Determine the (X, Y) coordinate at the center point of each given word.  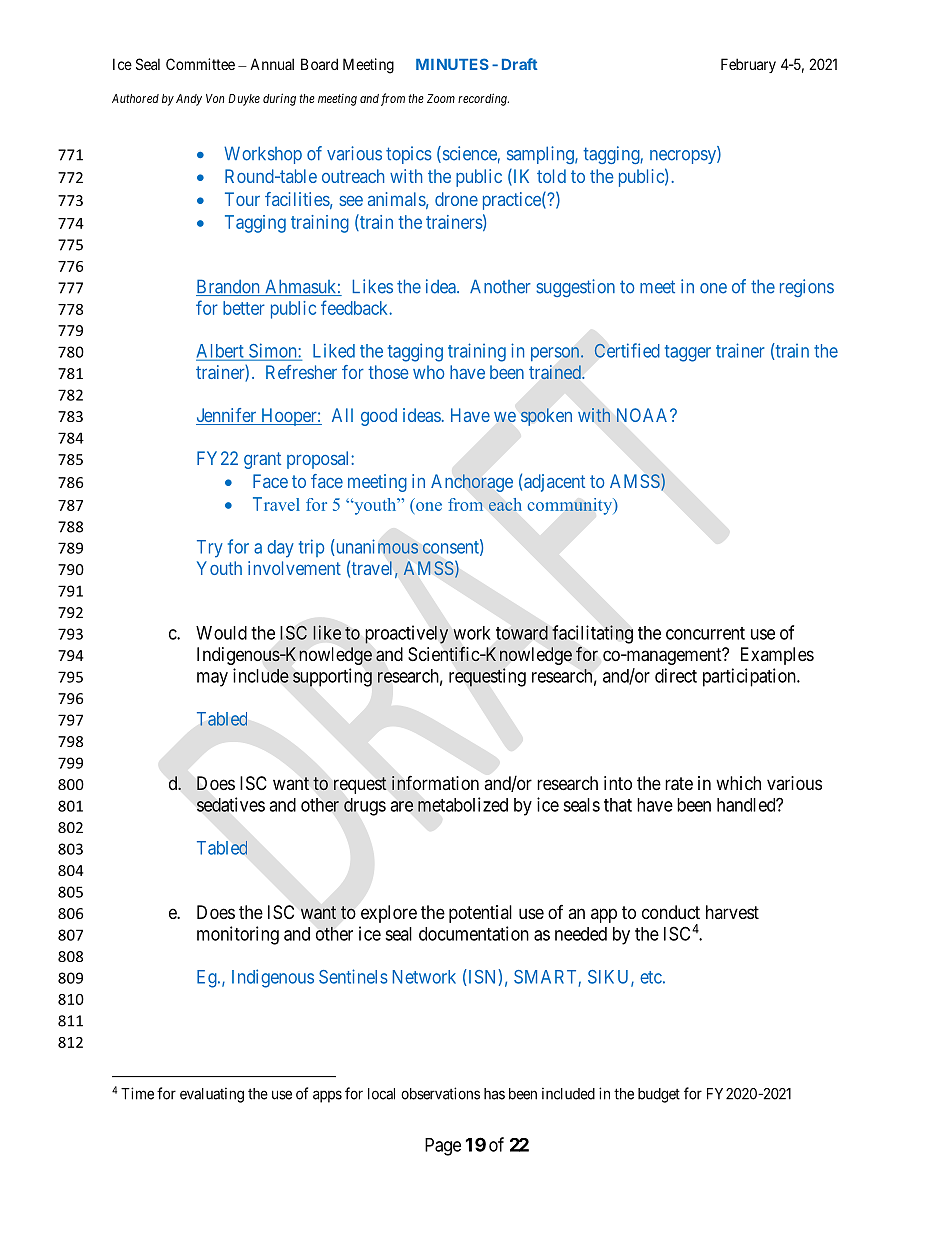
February (748, 65)
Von (215, 98)
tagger (688, 353)
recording (483, 99)
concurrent (705, 633)
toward (522, 633)
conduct (671, 912)
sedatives (231, 804)
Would (221, 633)
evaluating (212, 1095)
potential (480, 914)
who (428, 372)
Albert (221, 352)
